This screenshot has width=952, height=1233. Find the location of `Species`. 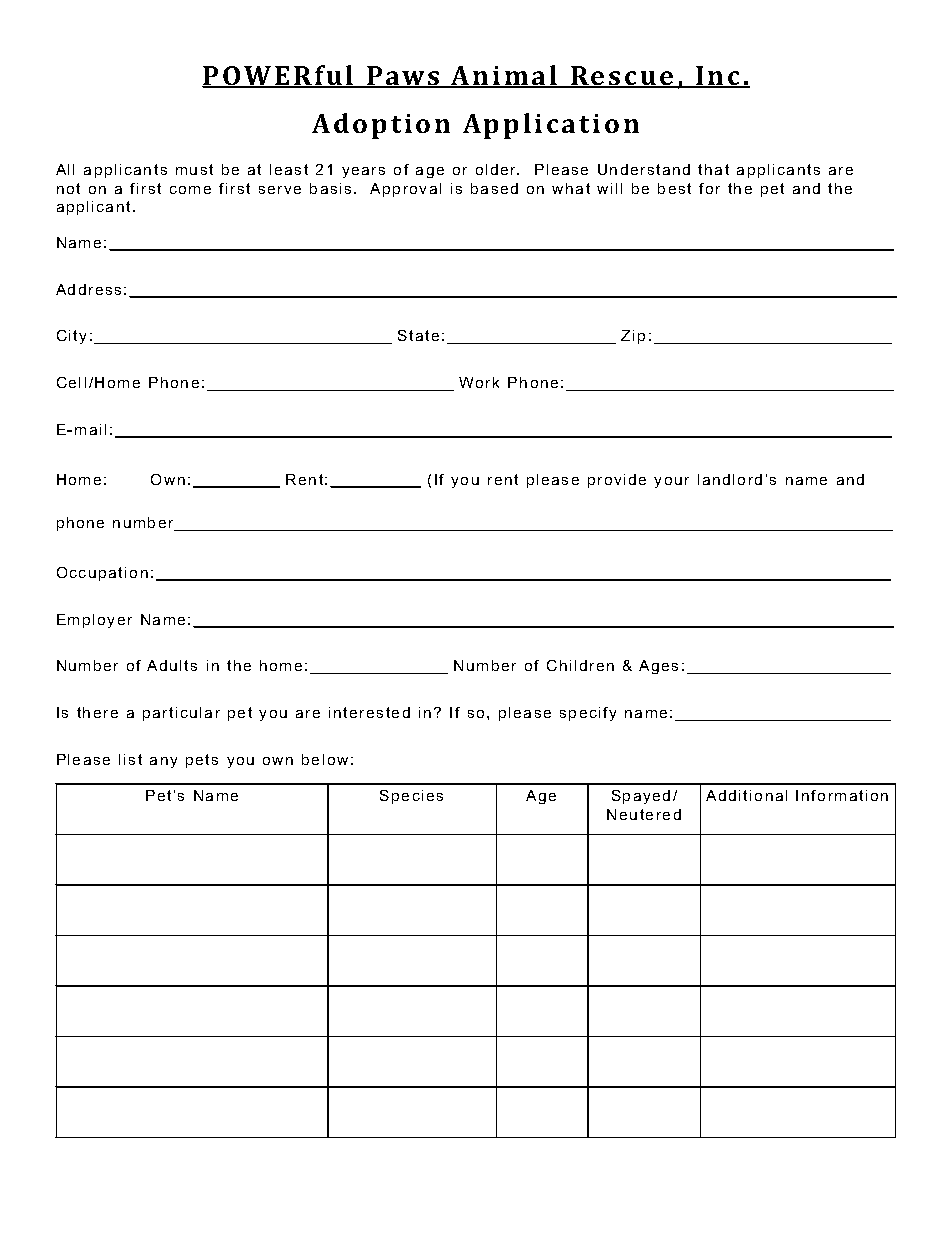

Species is located at coordinates (411, 797).
